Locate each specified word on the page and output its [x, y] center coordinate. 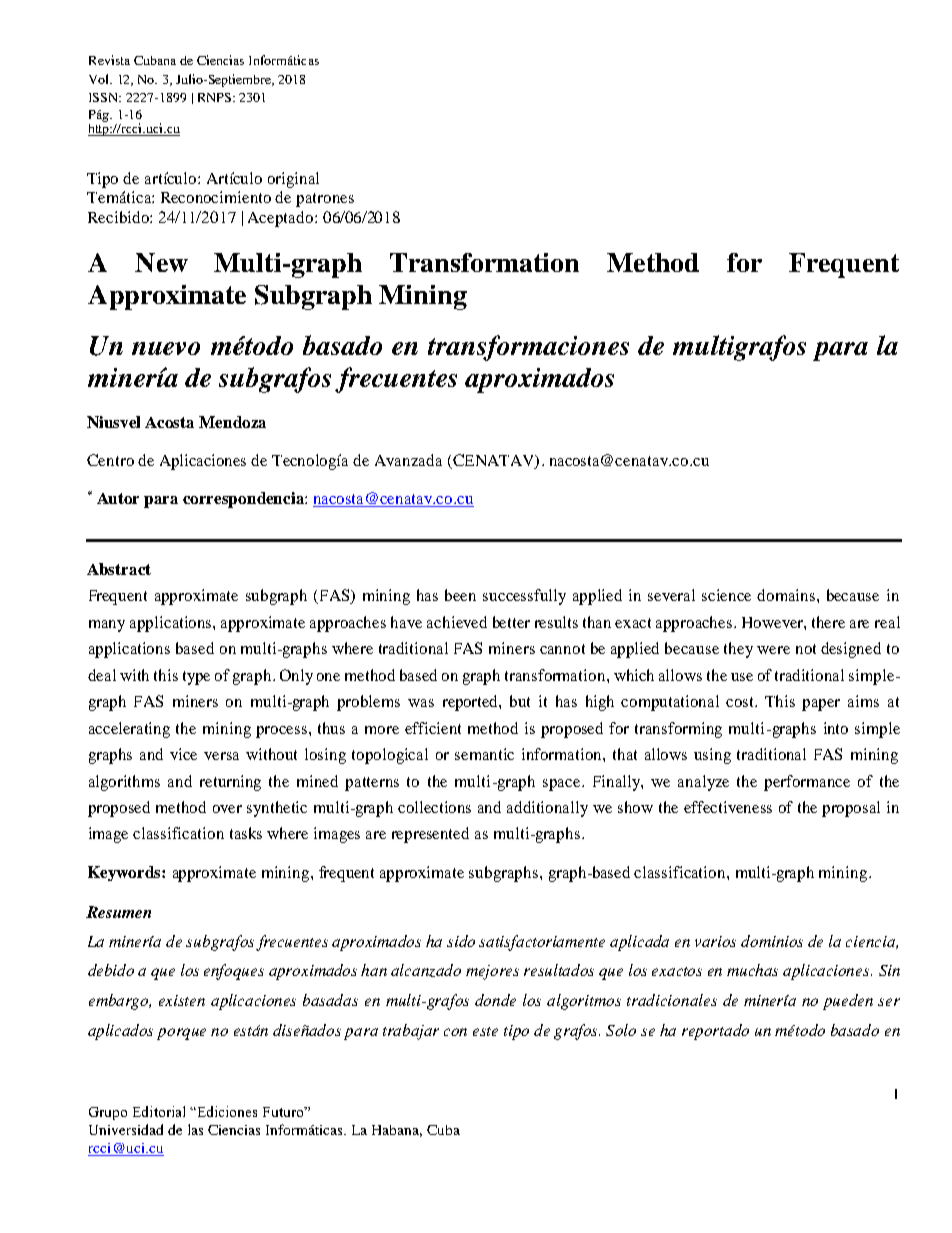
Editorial [159, 1111]
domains [787, 595]
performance [807, 783]
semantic [484, 754]
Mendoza [232, 422]
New [161, 262]
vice [183, 754]
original [293, 180]
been [460, 595]
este [485, 1031]
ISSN [105, 97]
